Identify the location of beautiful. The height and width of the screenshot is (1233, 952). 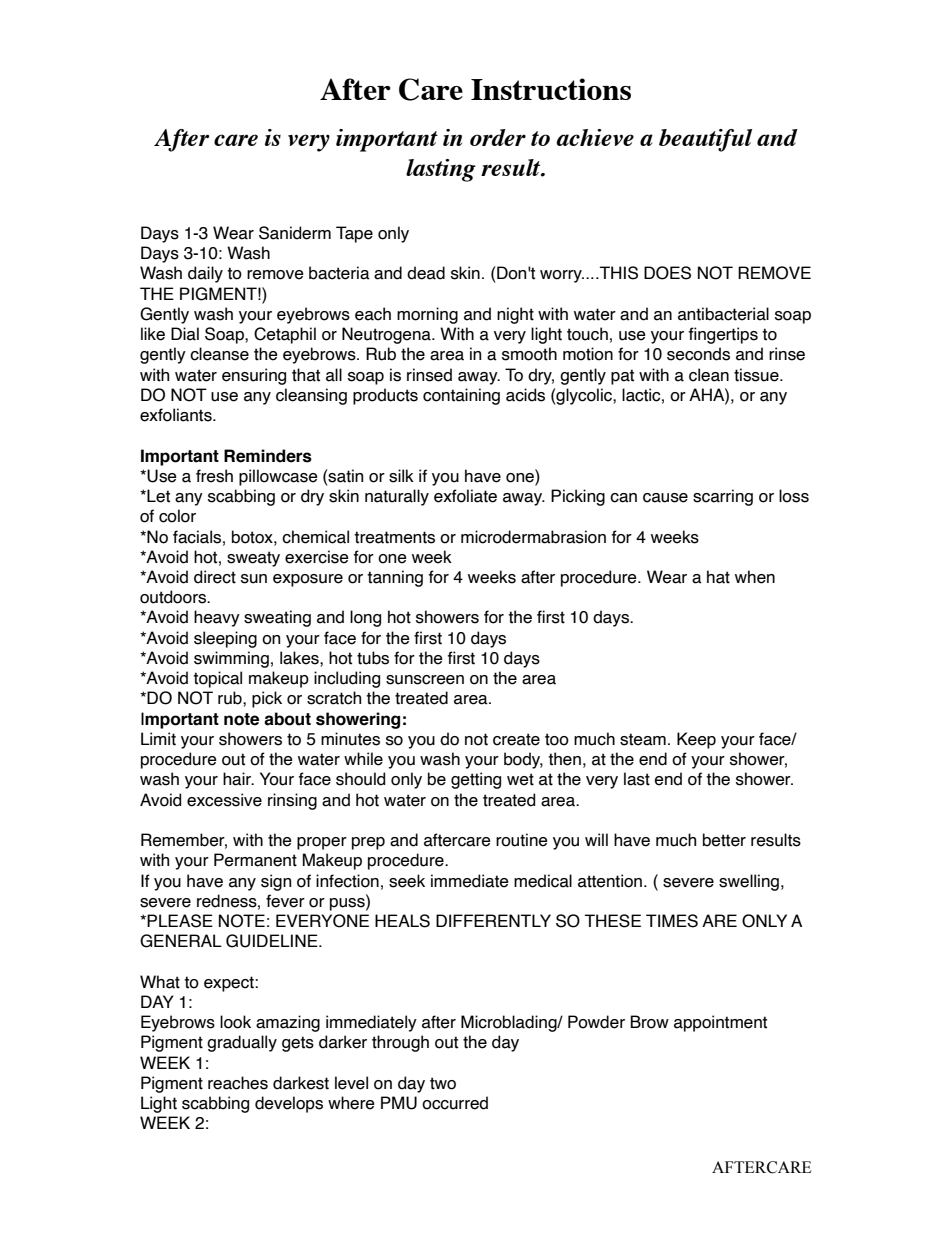
(705, 140).
